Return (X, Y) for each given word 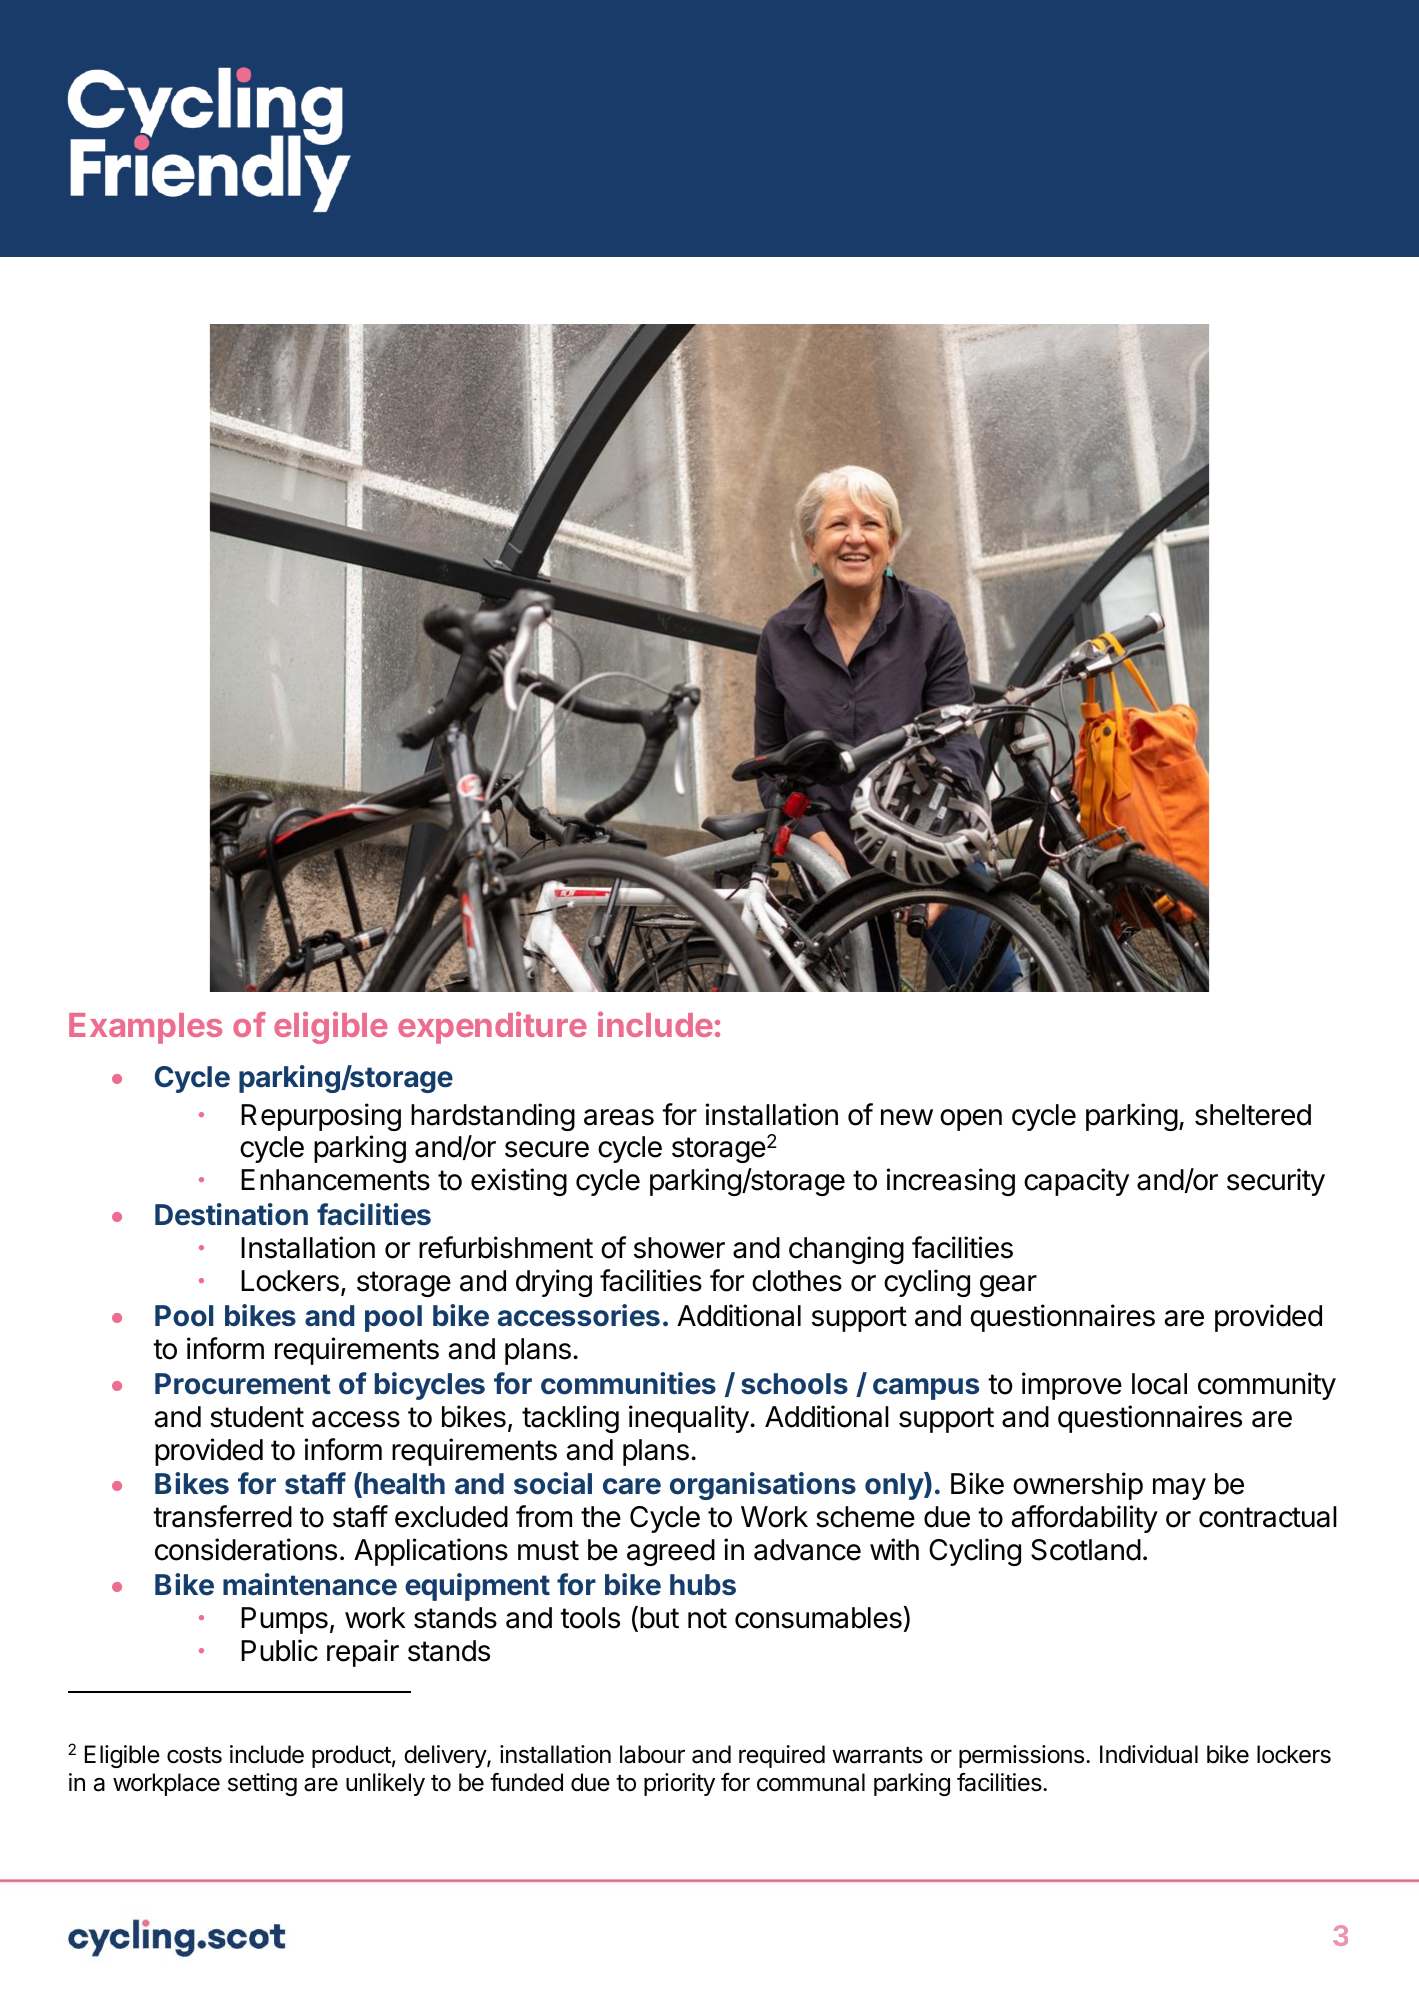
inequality (689, 1419)
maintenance (310, 1584)
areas (619, 1117)
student (257, 1417)
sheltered (1253, 1115)
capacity (1076, 1182)
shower (679, 1248)
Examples (145, 1028)
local (1159, 1384)
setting (262, 1784)
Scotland (1086, 1550)
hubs (703, 1585)
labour (652, 1754)
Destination (231, 1214)
